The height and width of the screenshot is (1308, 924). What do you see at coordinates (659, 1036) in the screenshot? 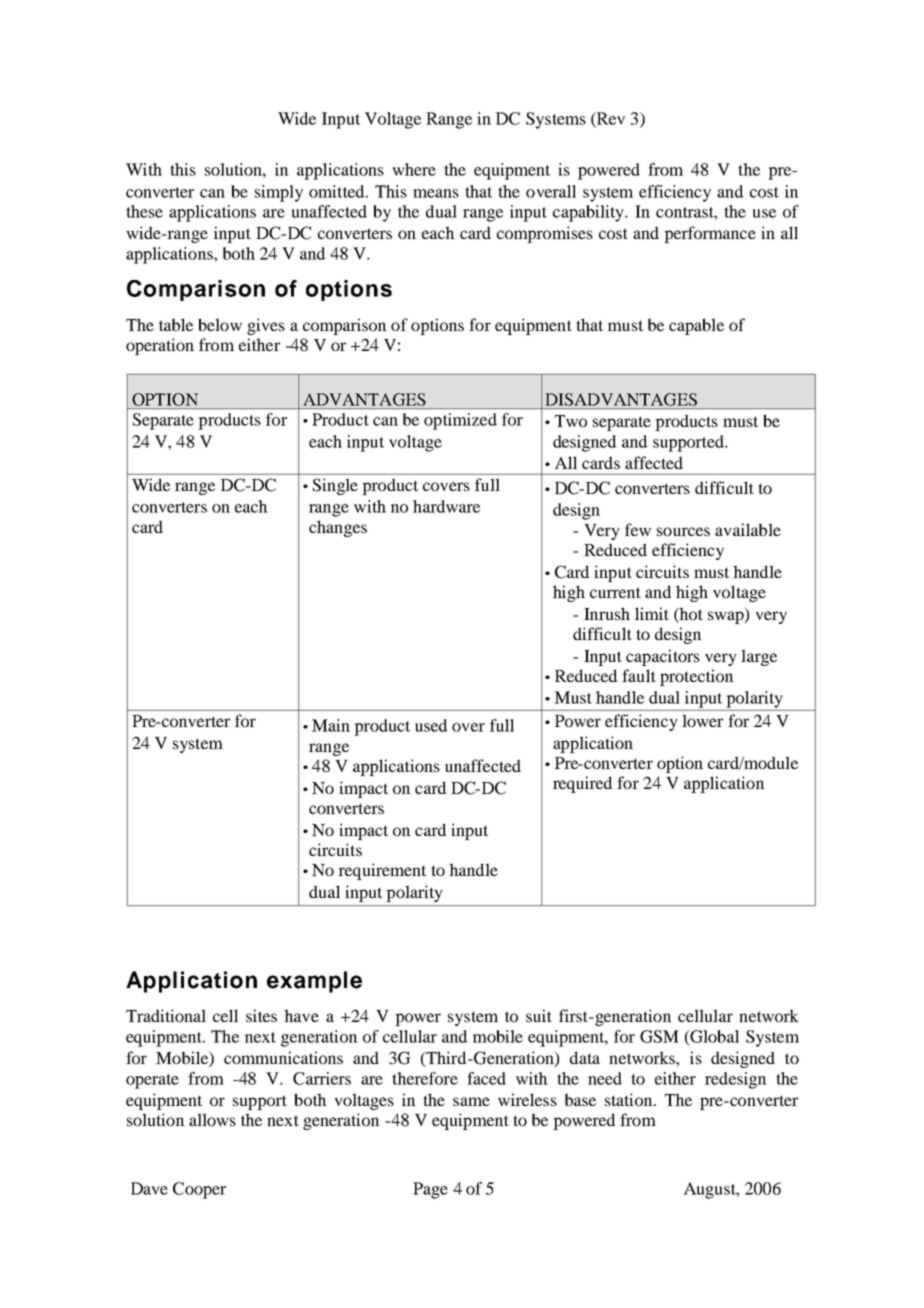
I see `GSM` at bounding box center [659, 1036].
